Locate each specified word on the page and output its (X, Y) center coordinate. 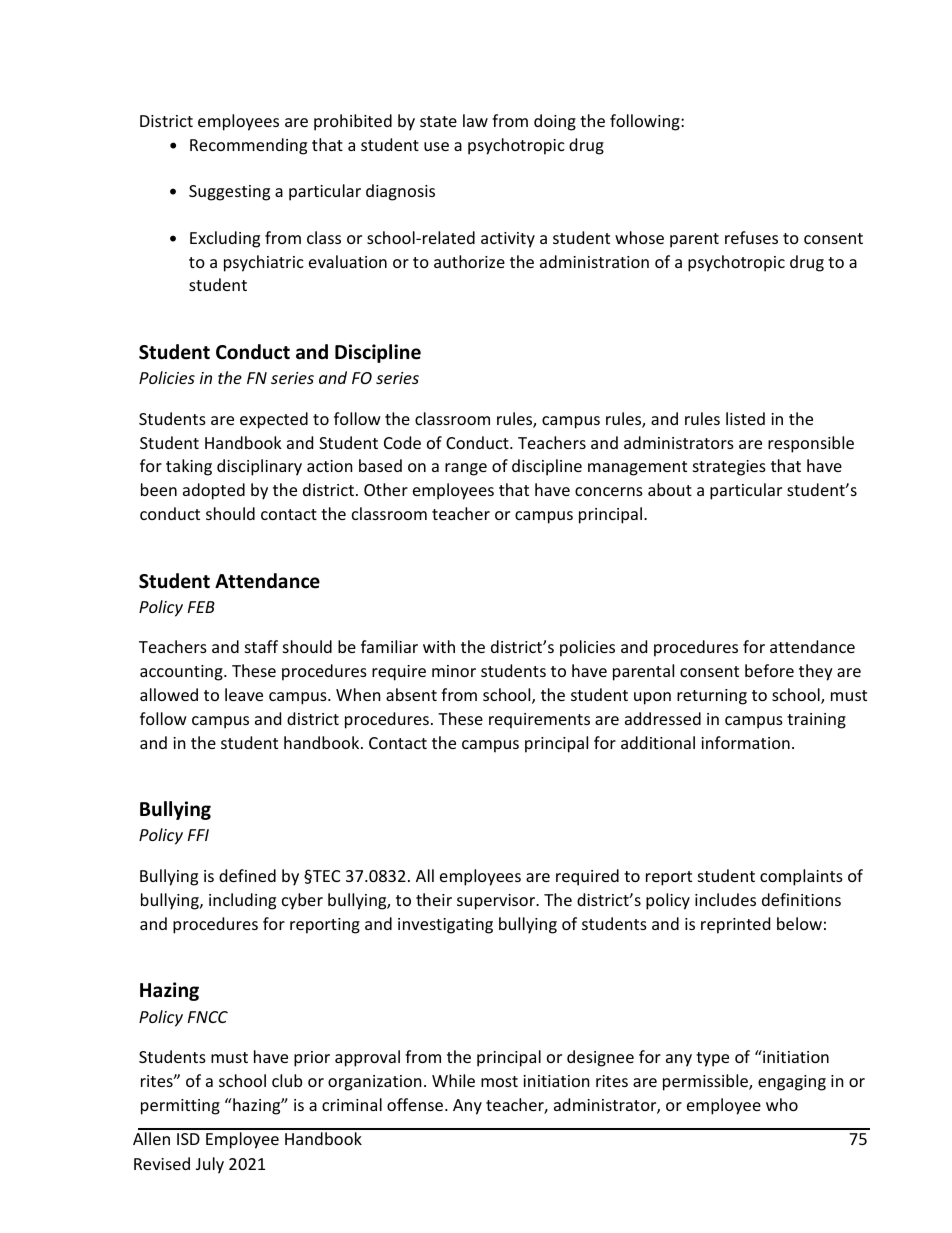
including (242, 901)
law (475, 120)
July (210, 1165)
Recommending (248, 146)
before (769, 670)
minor (454, 671)
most (499, 1081)
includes (725, 899)
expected (274, 420)
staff (261, 646)
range (466, 469)
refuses (751, 237)
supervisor (497, 902)
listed (745, 418)
